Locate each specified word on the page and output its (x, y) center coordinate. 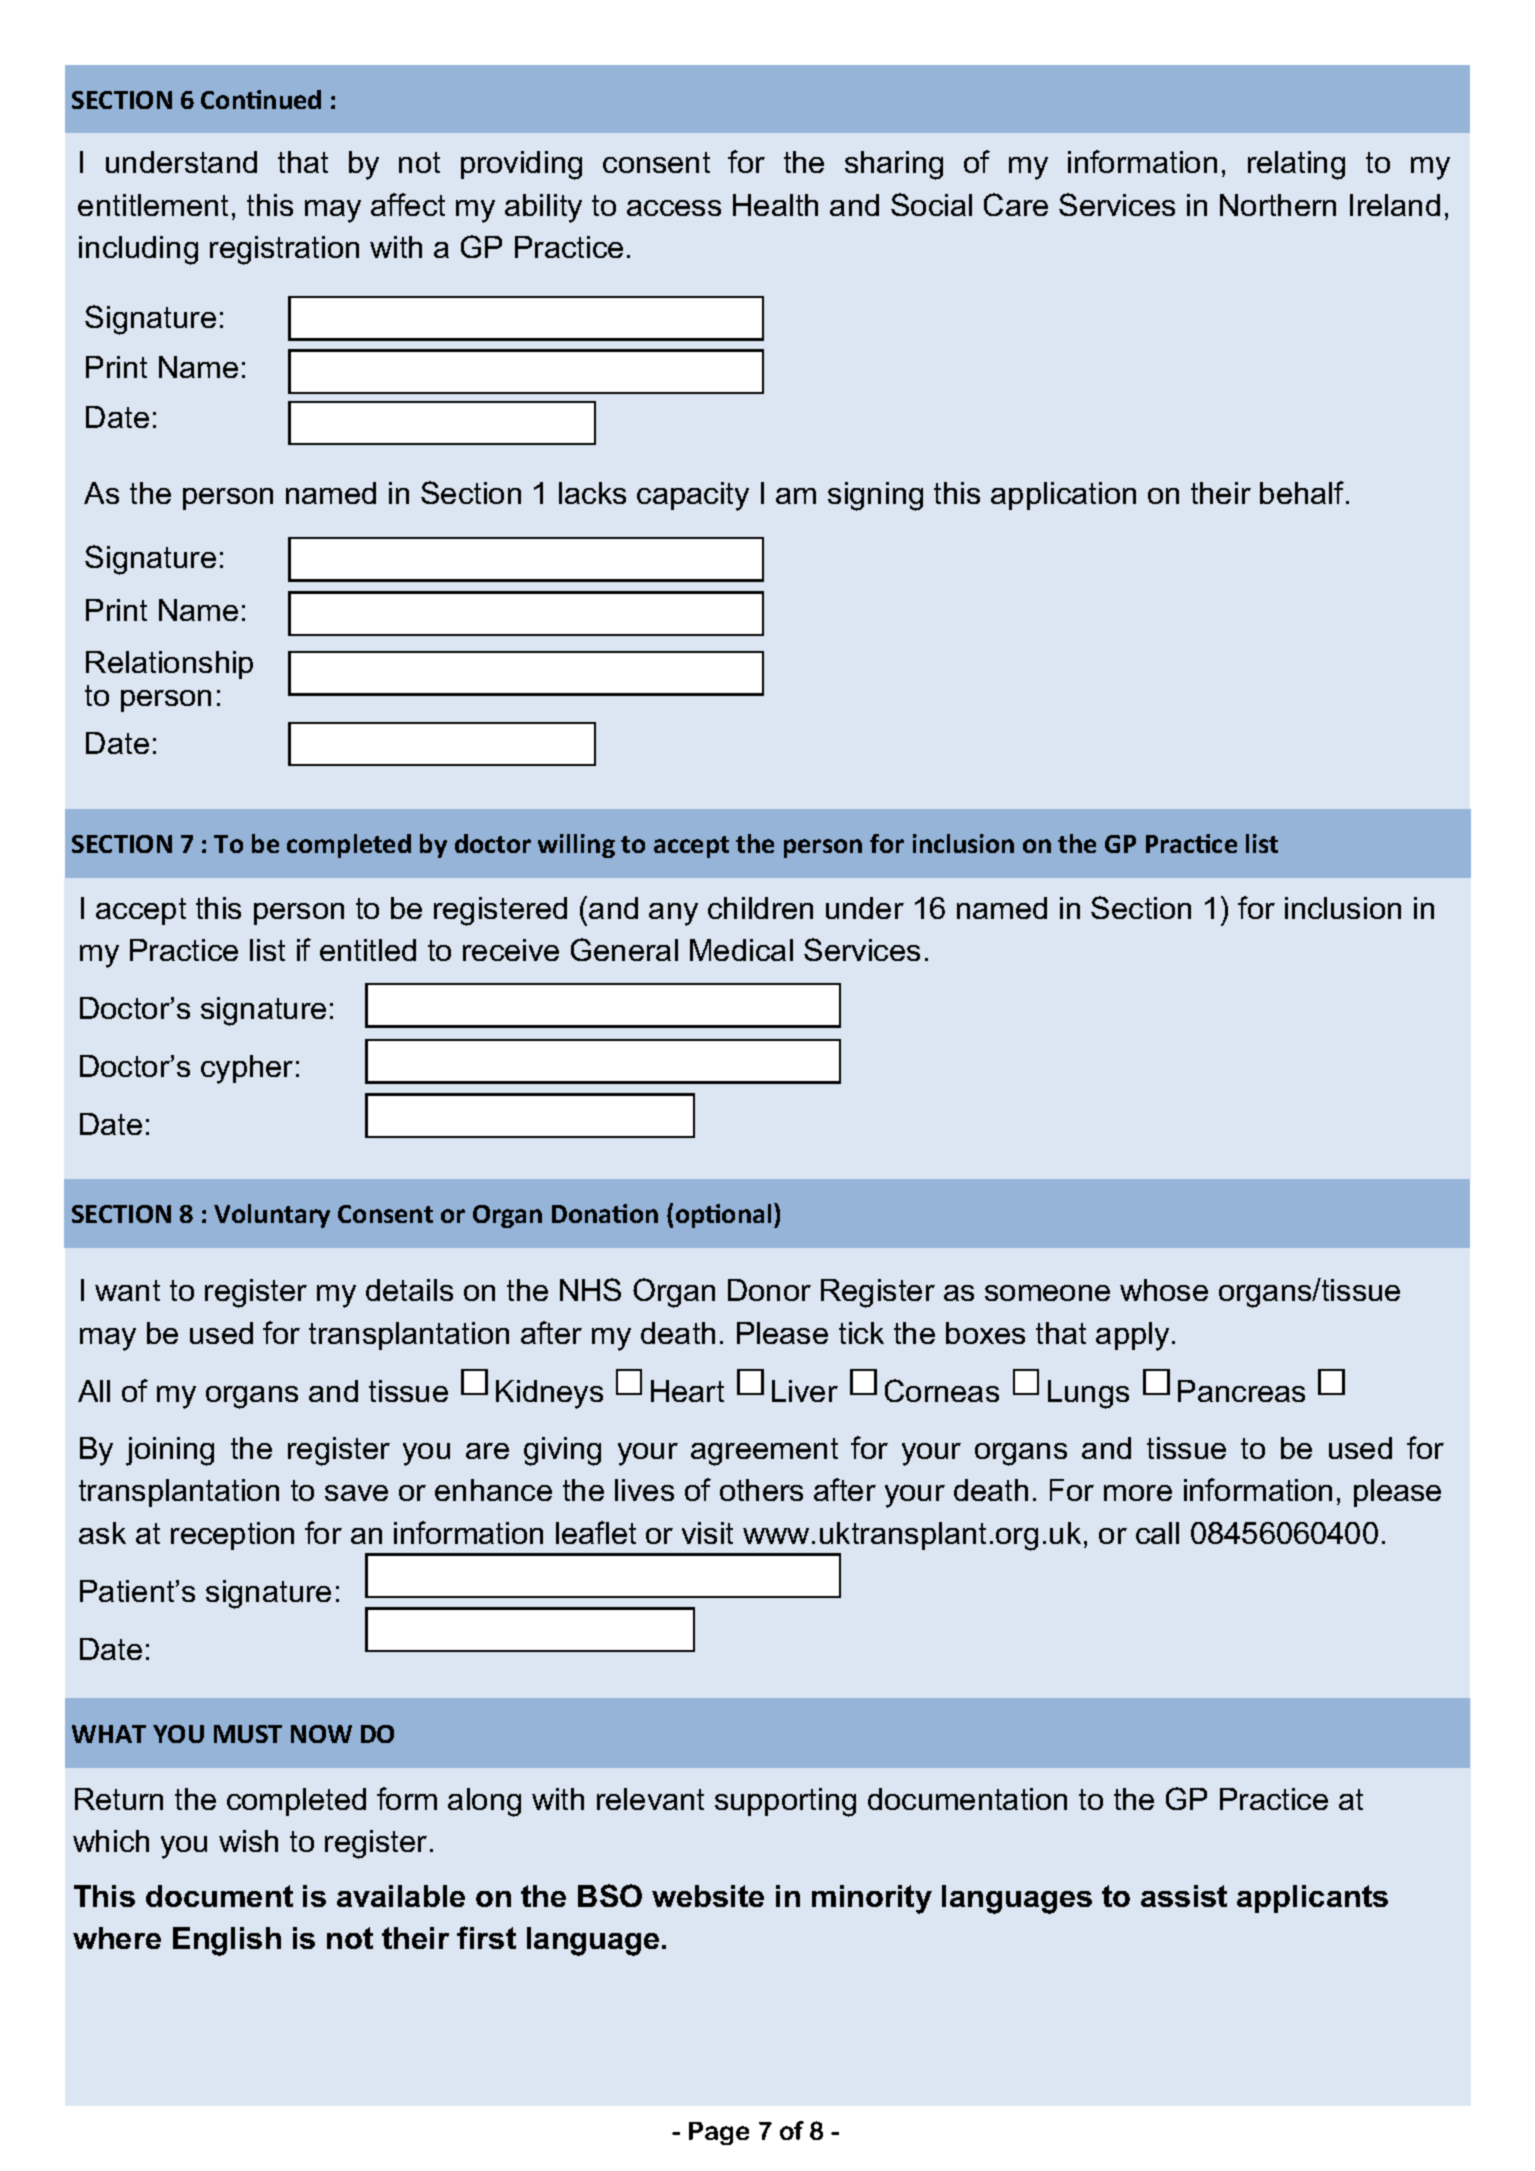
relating (1296, 165)
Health (775, 205)
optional (723, 1216)
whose (1164, 1290)
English (227, 1941)
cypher (247, 1069)
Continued (261, 99)
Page (719, 2133)
